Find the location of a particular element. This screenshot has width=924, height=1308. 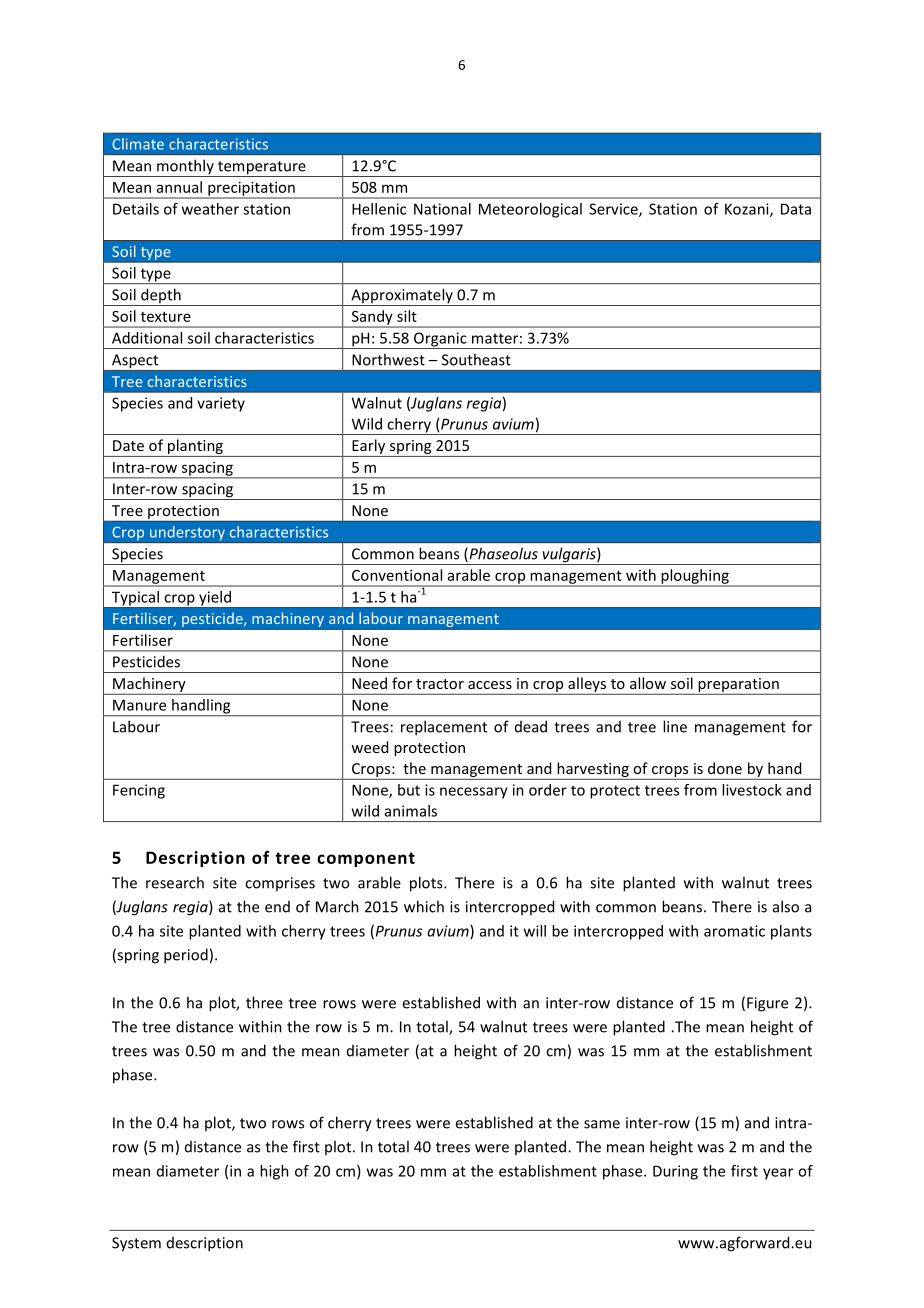

Conventional is located at coordinates (397, 575).
